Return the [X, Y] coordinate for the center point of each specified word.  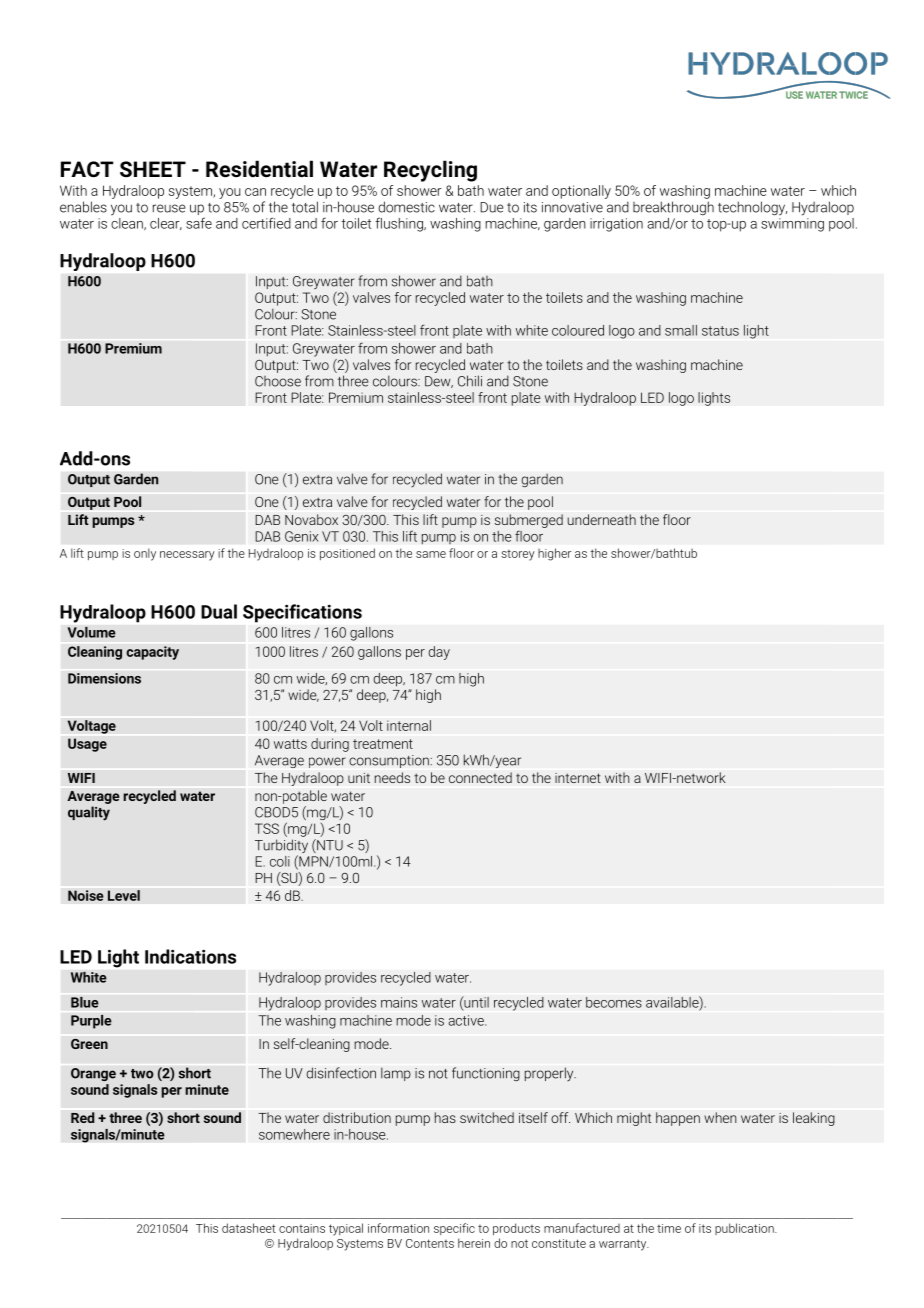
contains [302, 1228]
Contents [430, 1243]
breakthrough [673, 208]
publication [745, 1229]
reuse [169, 208]
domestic [406, 207]
